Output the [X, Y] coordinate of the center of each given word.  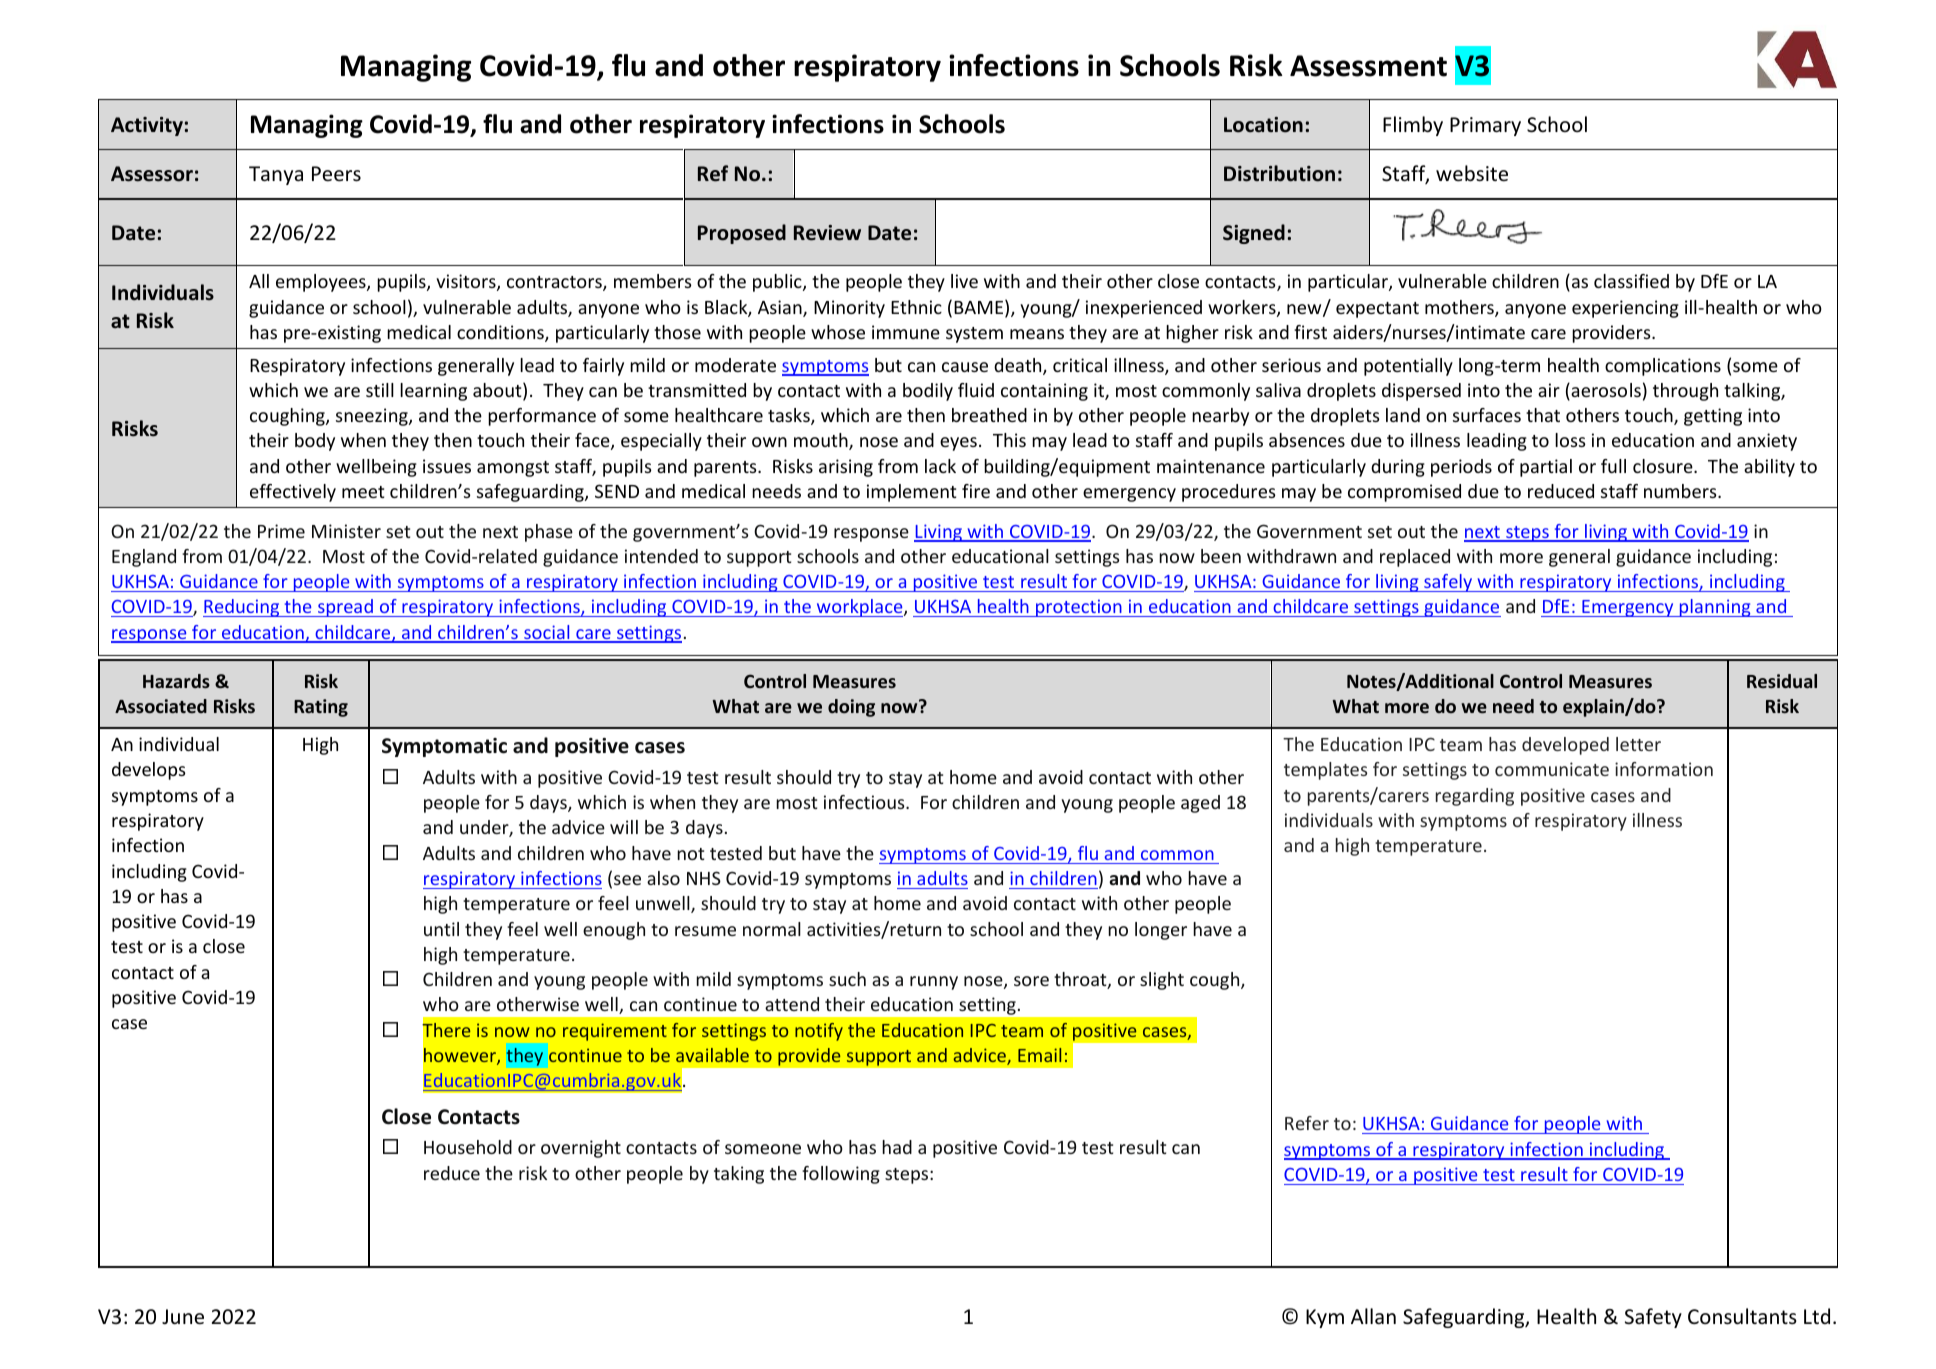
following [841, 1175]
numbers [1681, 491]
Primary [1485, 126]
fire [976, 491]
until [441, 929]
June [183, 1317]
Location [1263, 125]
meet [363, 492]
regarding [1475, 797]
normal [772, 929]
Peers [336, 174]
